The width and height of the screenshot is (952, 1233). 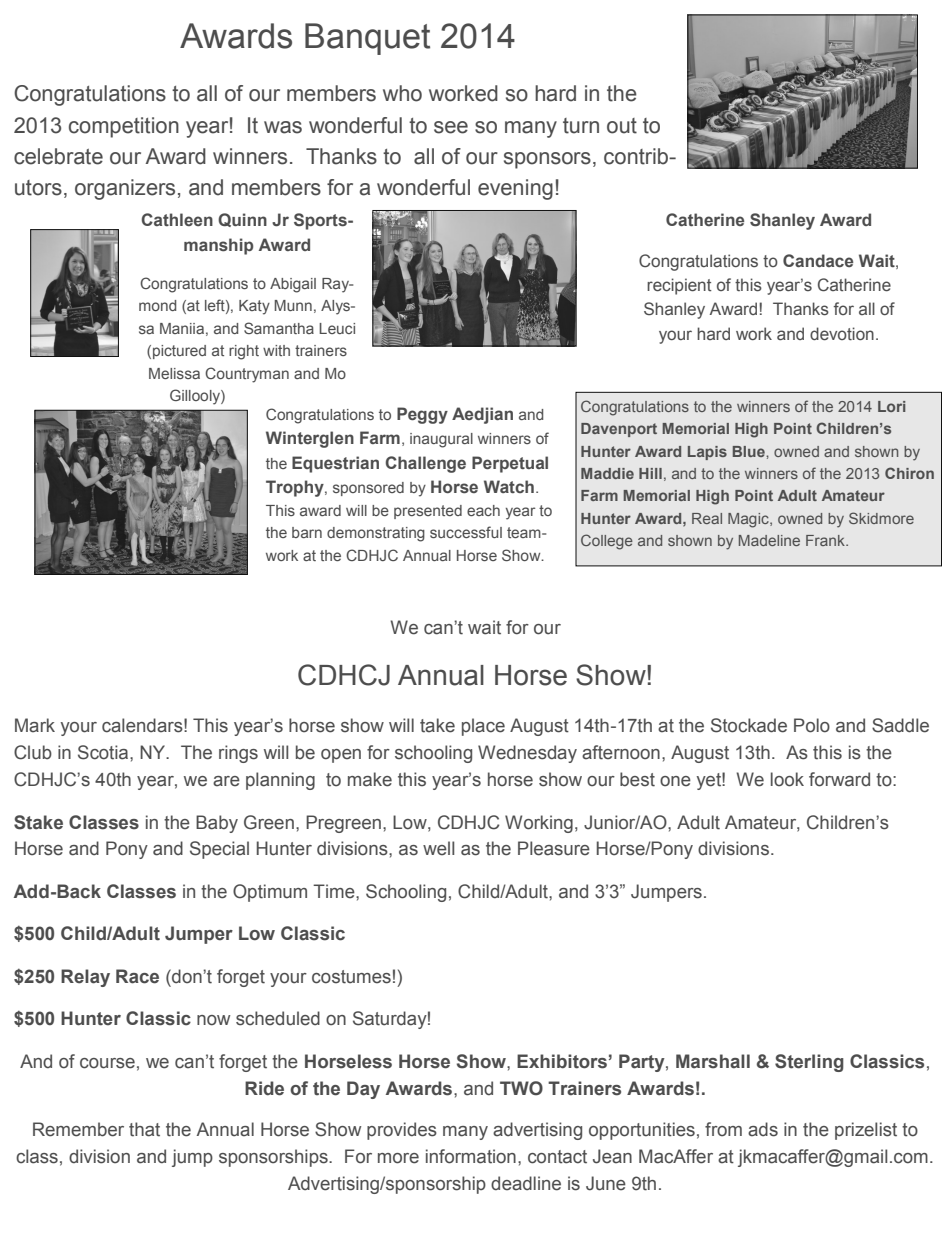 What do you see at coordinates (527, 754) in the screenshot?
I see `Wednesday` at bounding box center [527, 754].
